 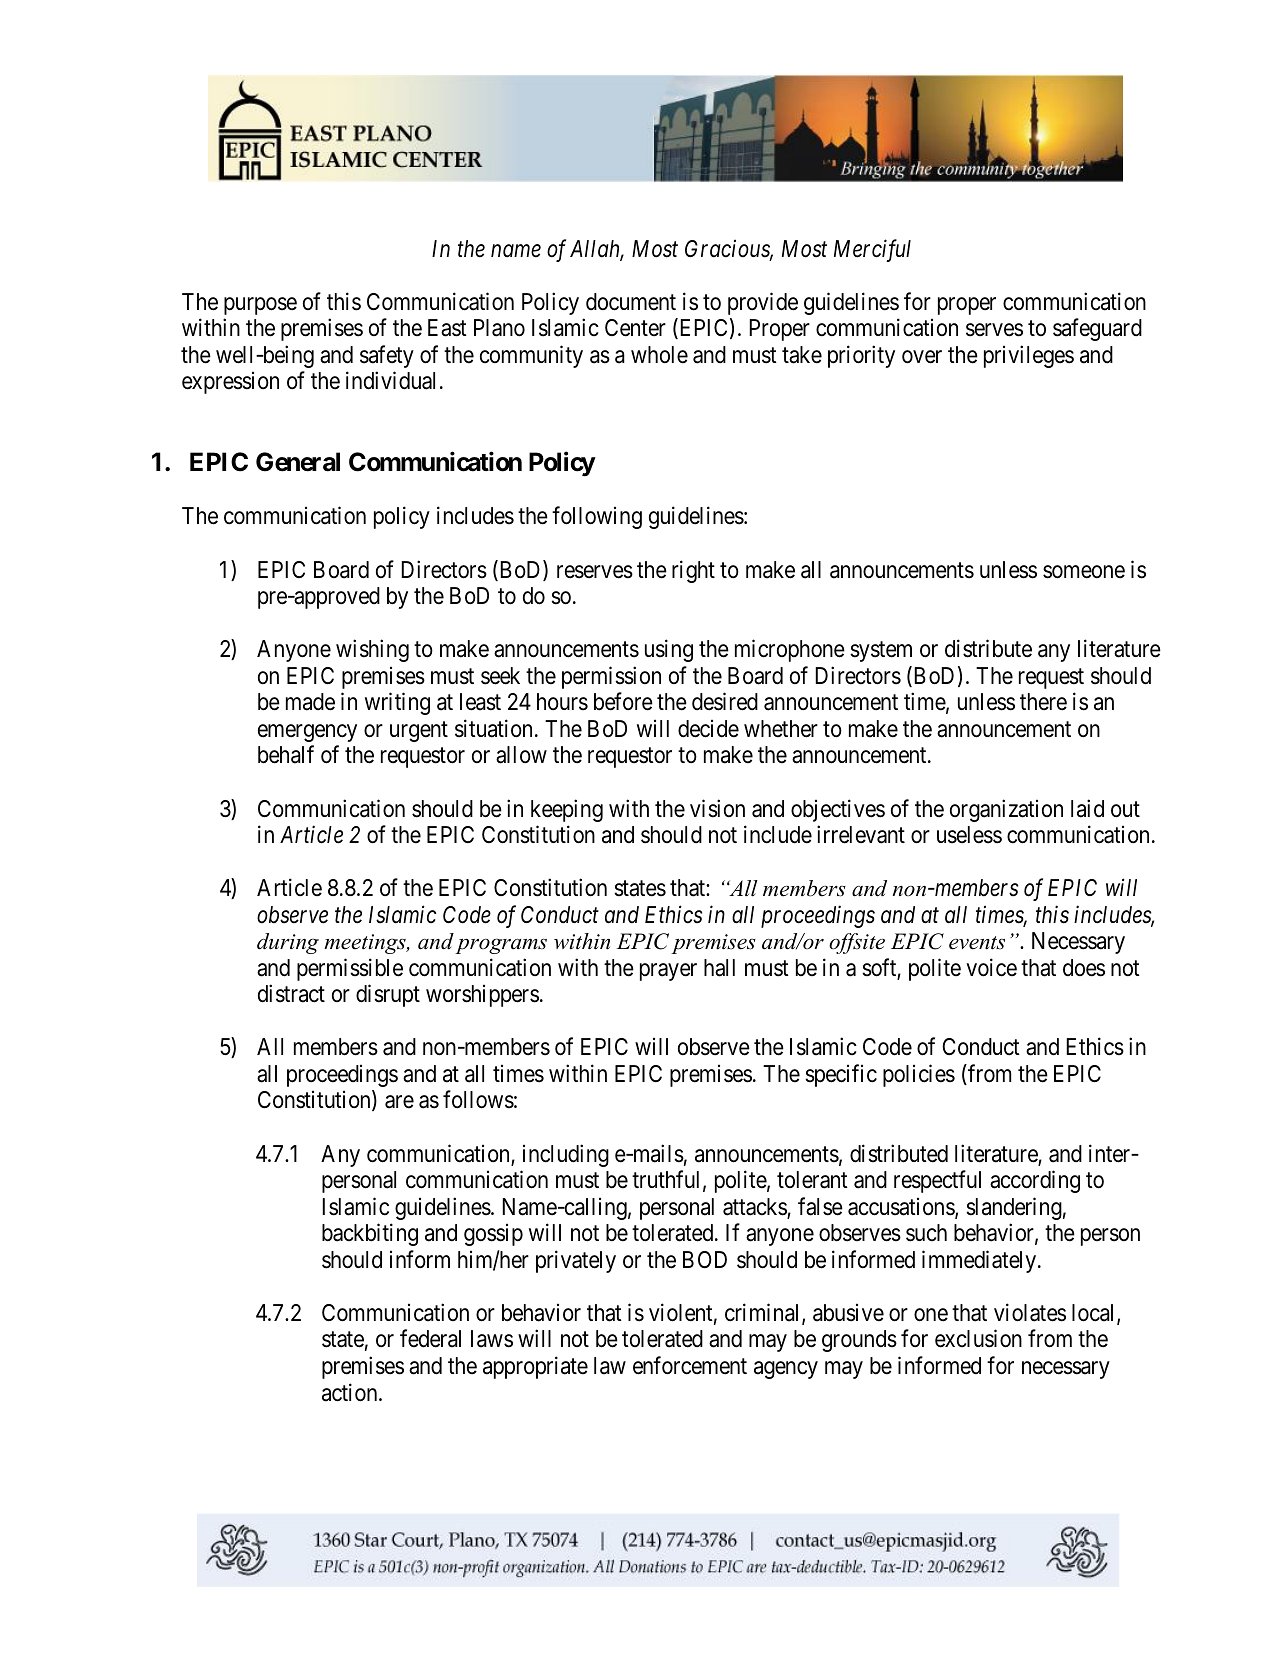 What do you see at coordinates (1043, 702) in the document?
I see `there` at bounding box center [1043, 702].
